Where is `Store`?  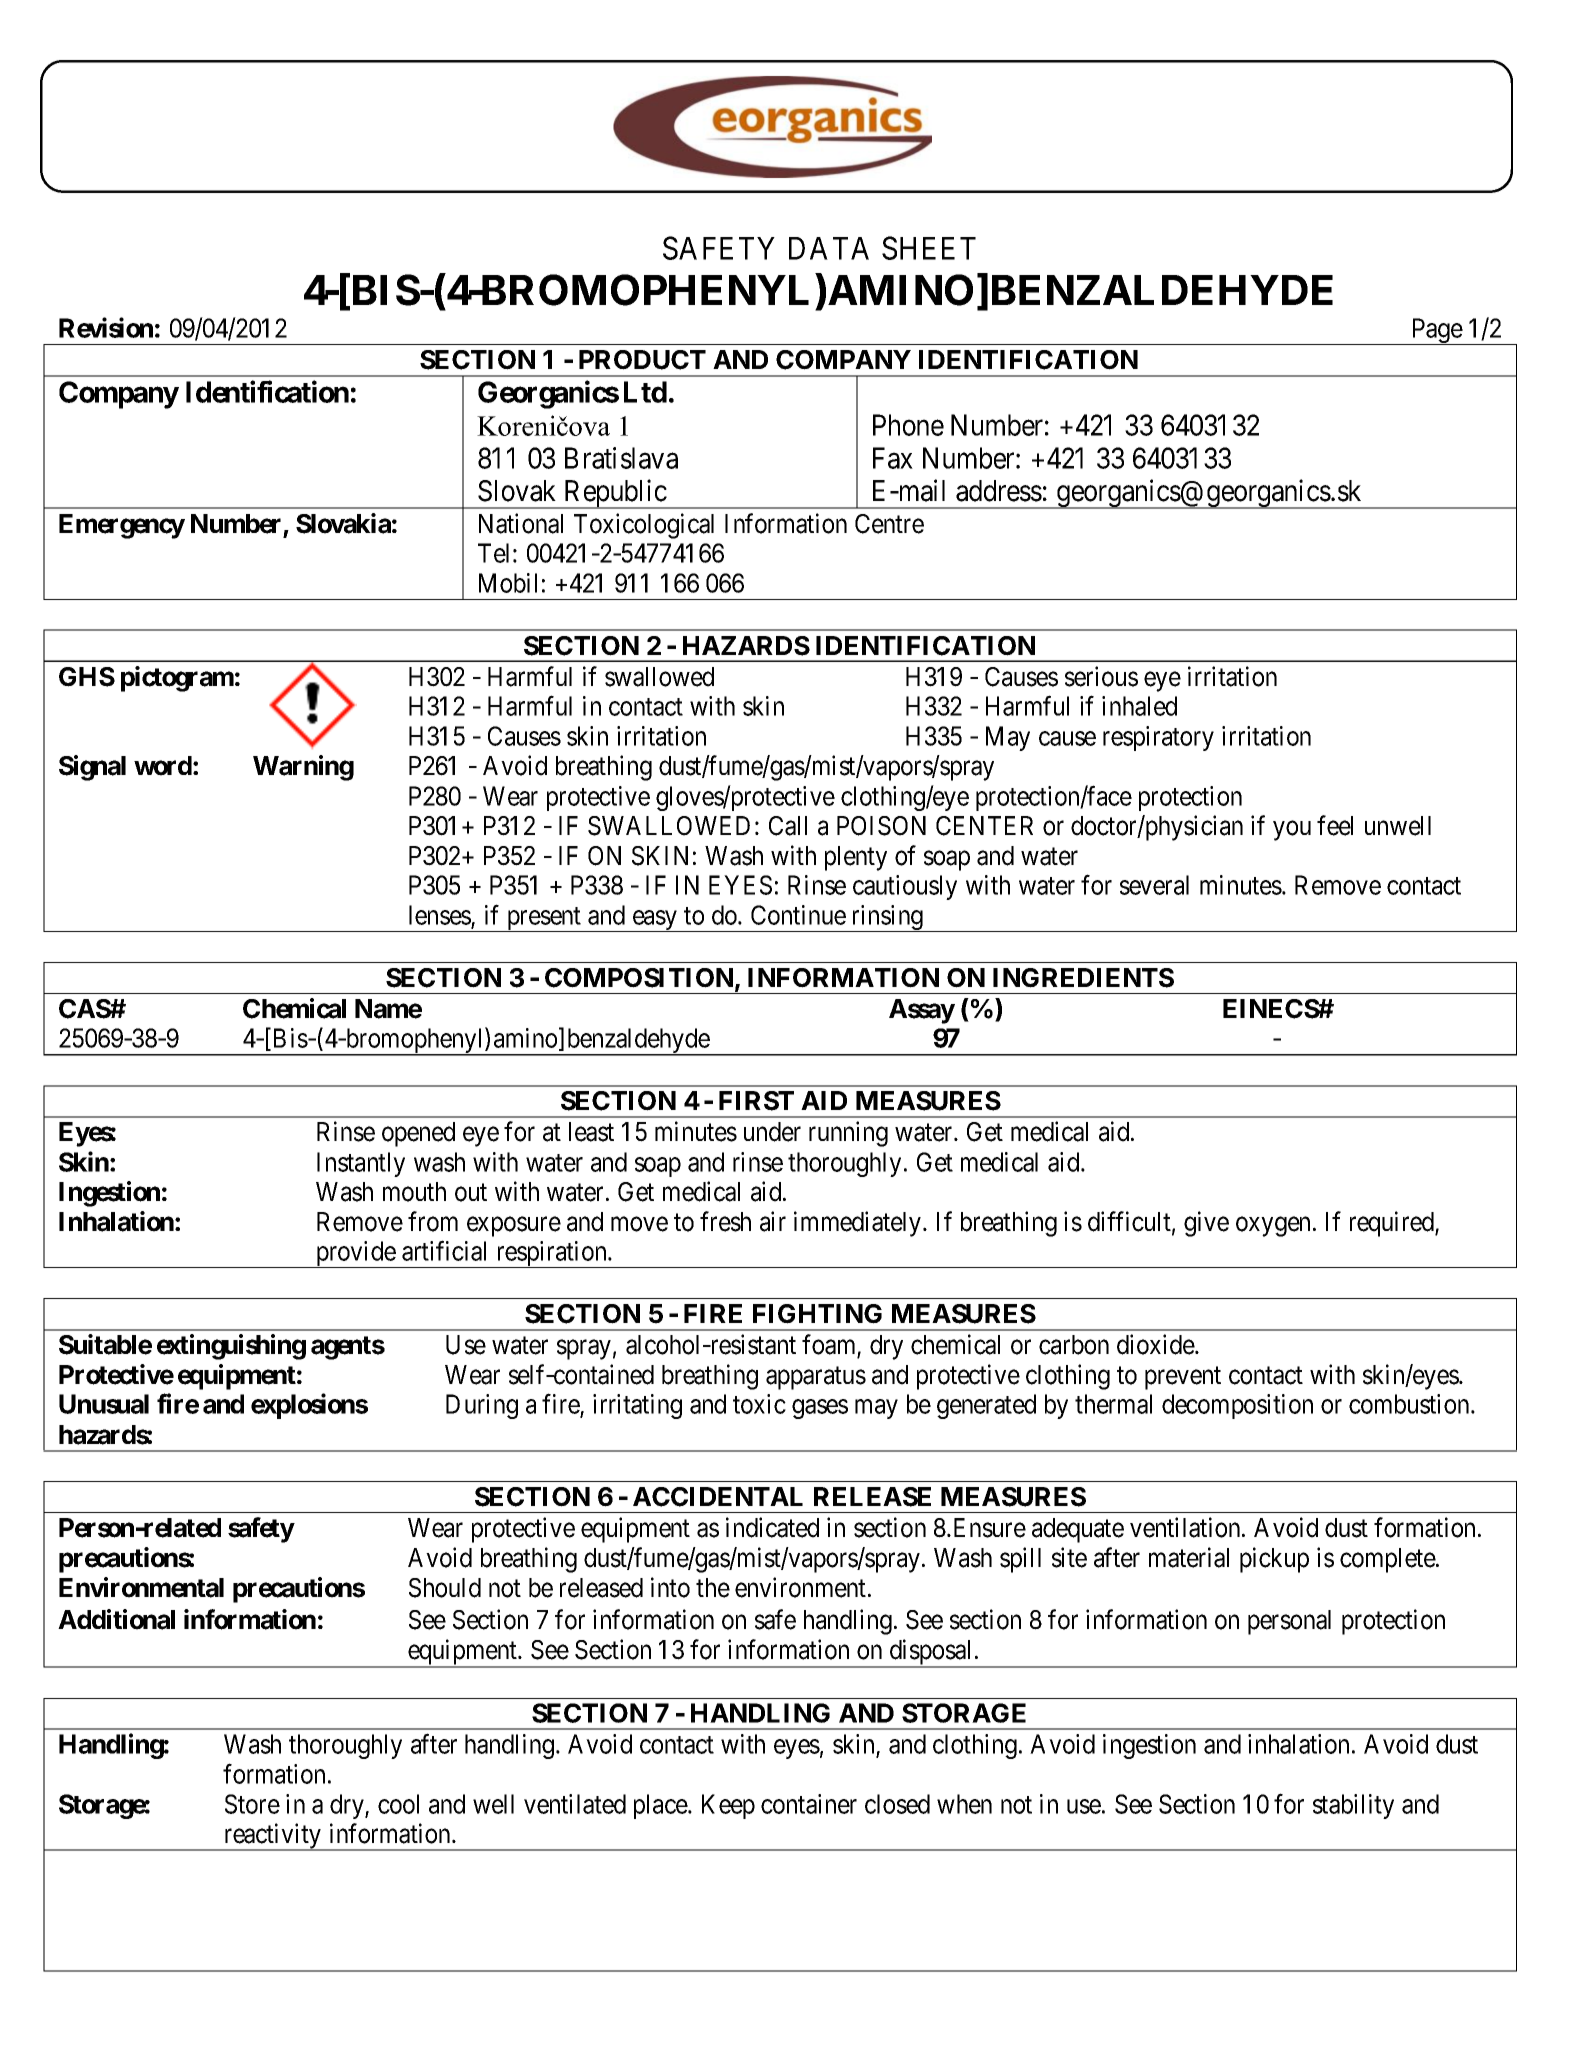 Store is located at coordinates (252, 1804).
